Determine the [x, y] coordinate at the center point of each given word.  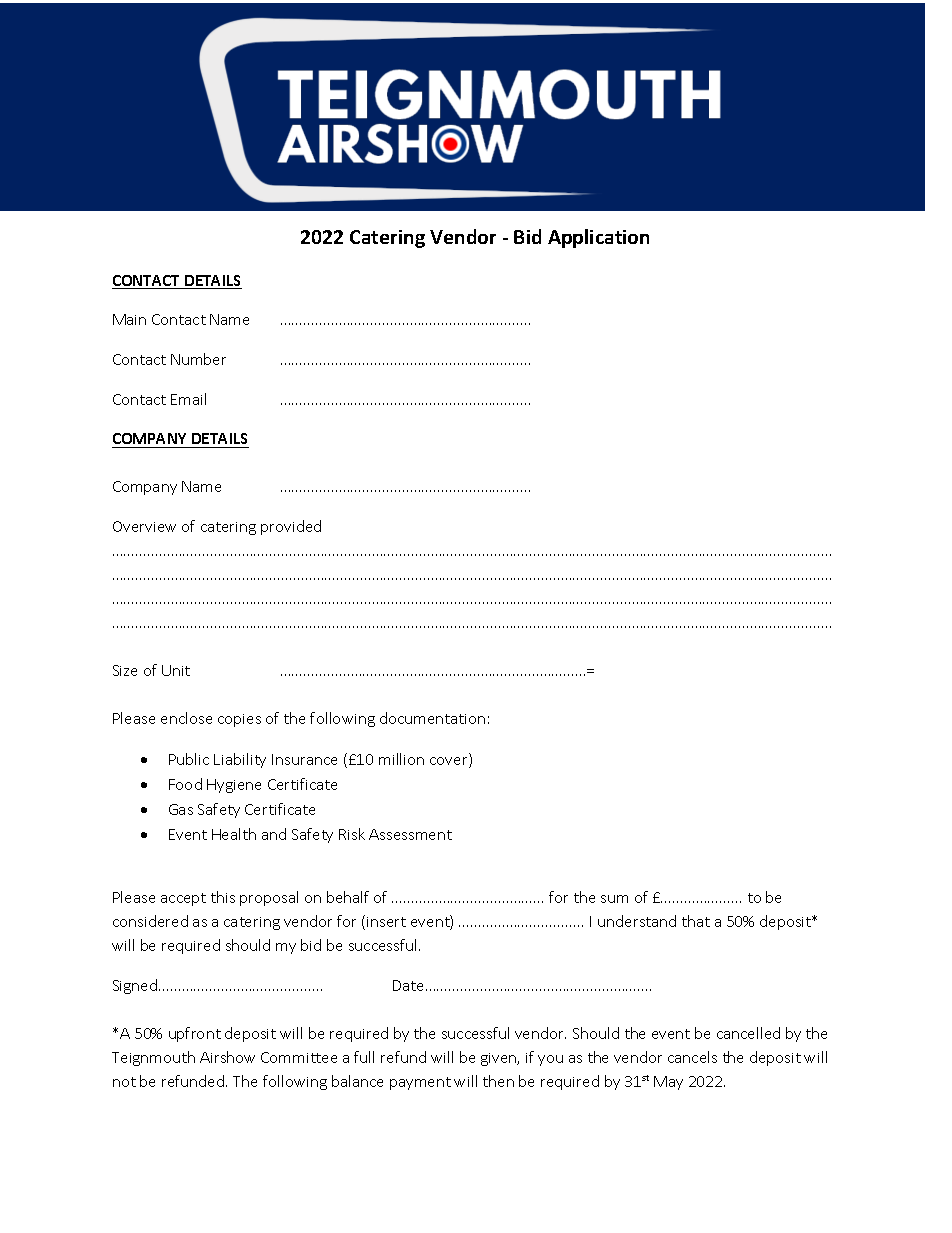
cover [450, 762]
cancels [692, 1057]
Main [129, 319]
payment [420, 1083]
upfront [195, 1034]
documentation [432, 718]
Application [598, 238]
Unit [176, 670]
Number [198, 359]
